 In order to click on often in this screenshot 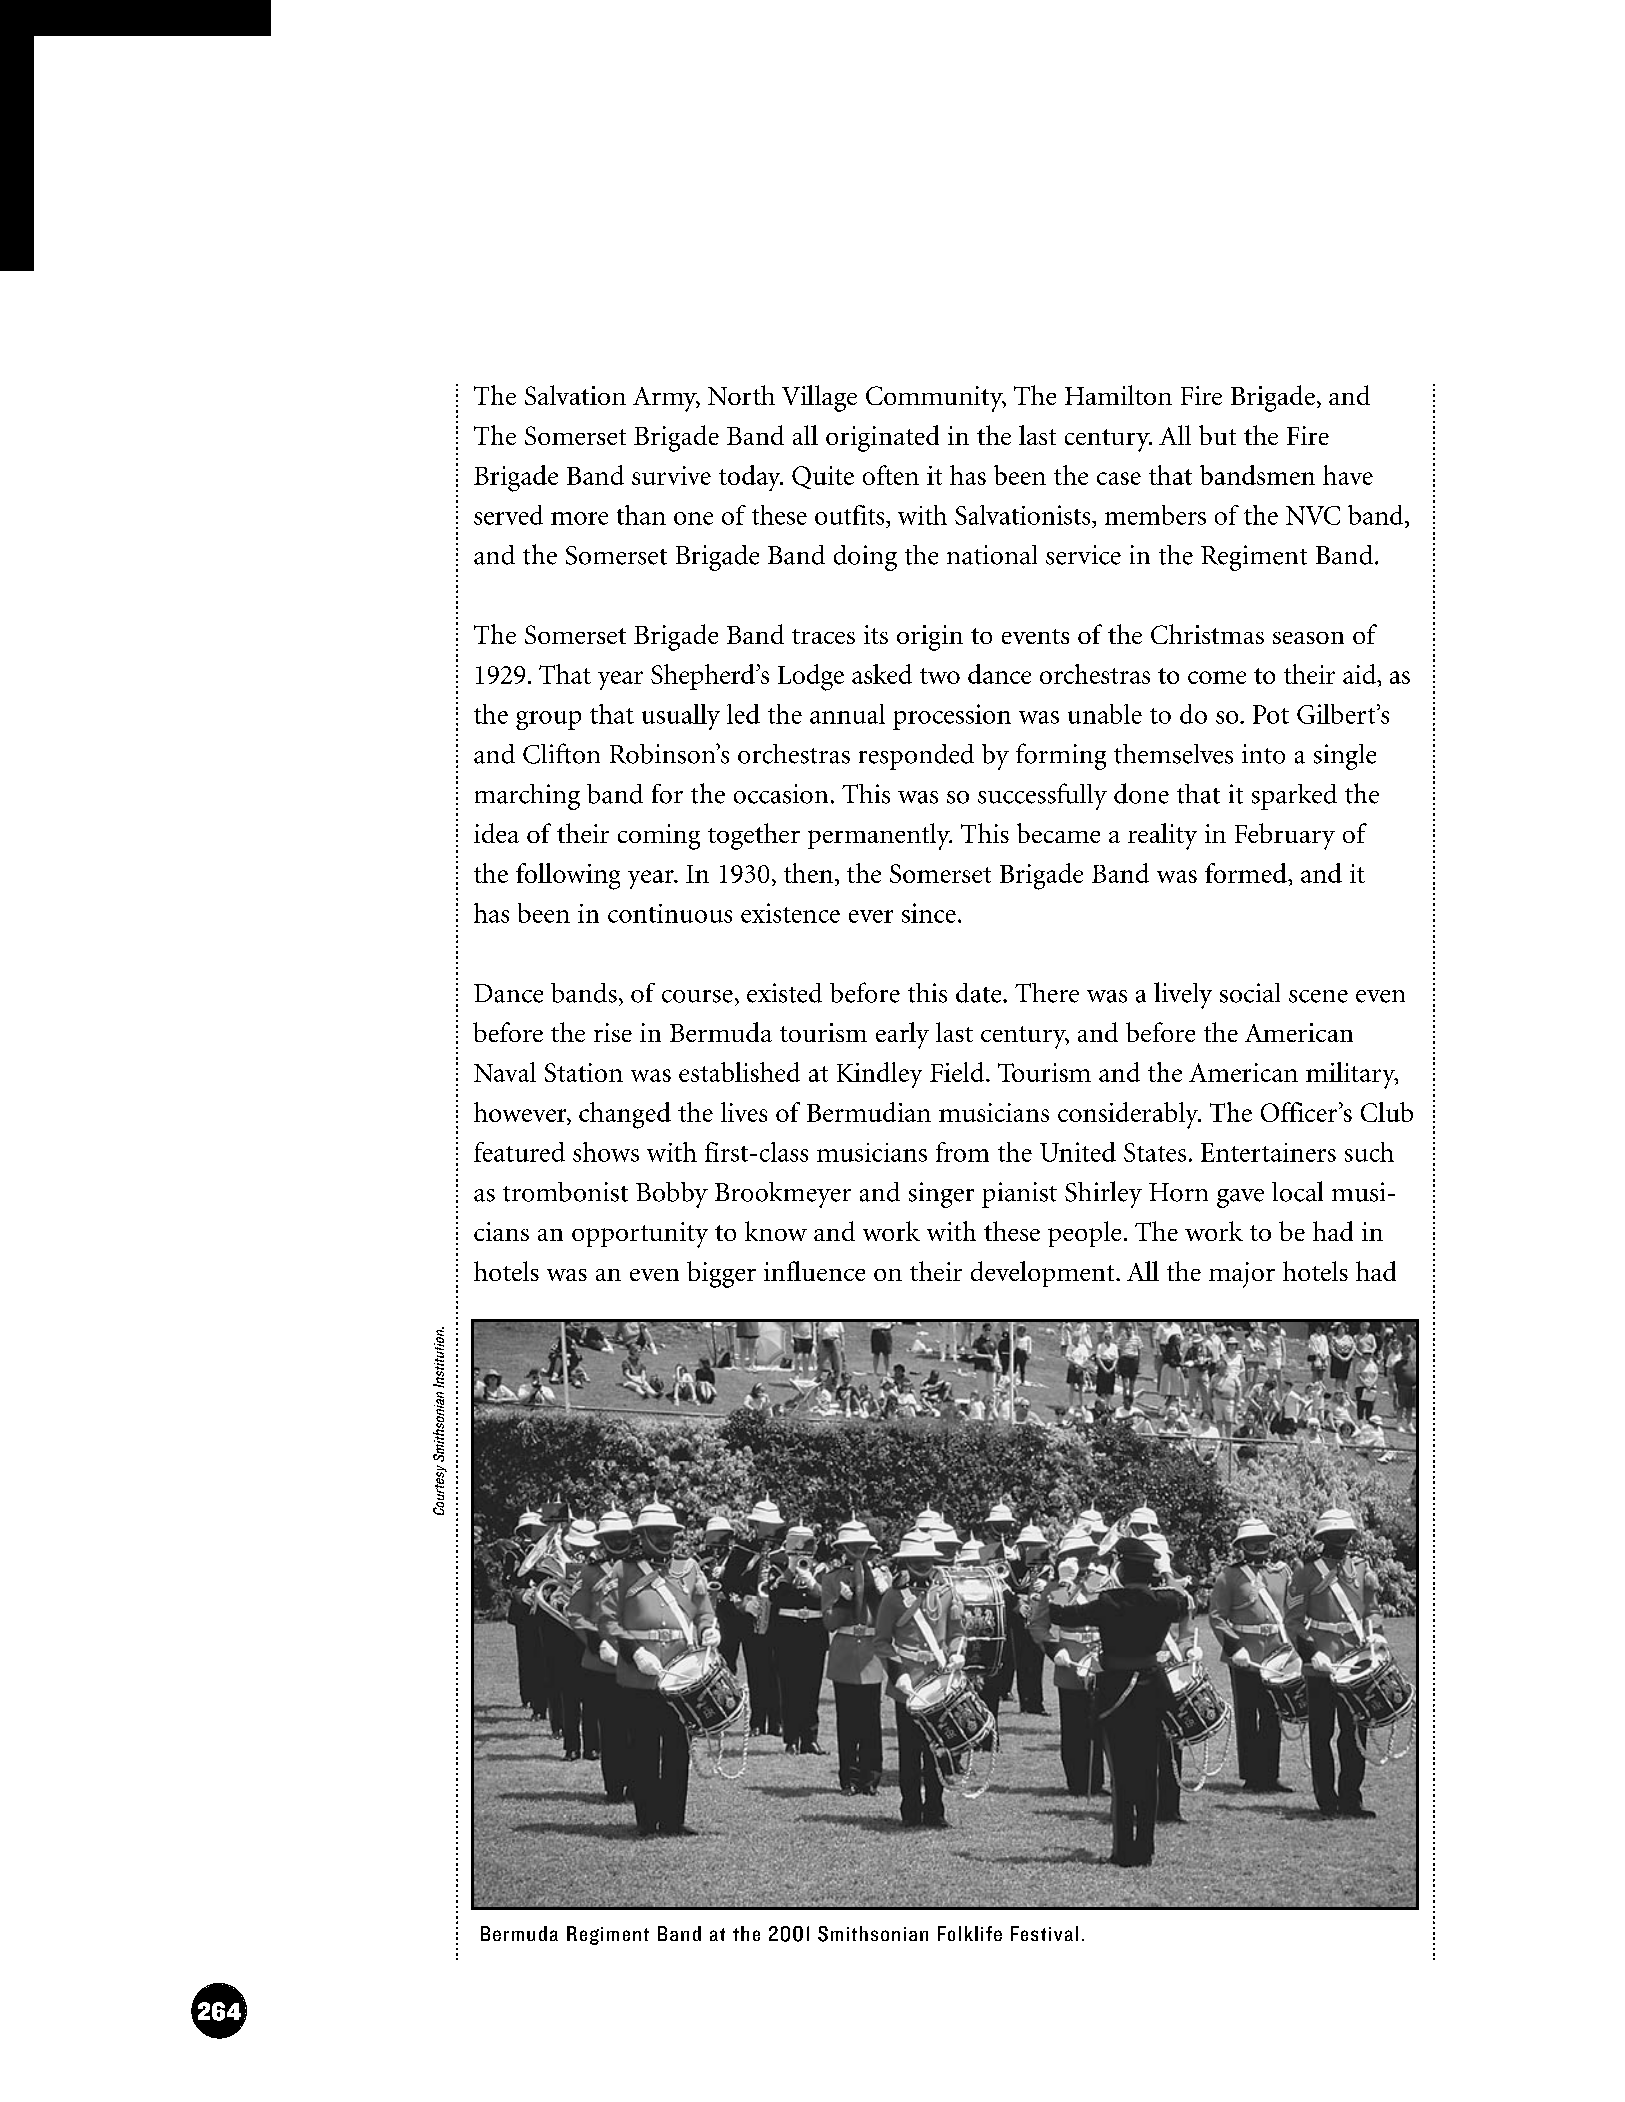, I will do `click(891, 475)`.
